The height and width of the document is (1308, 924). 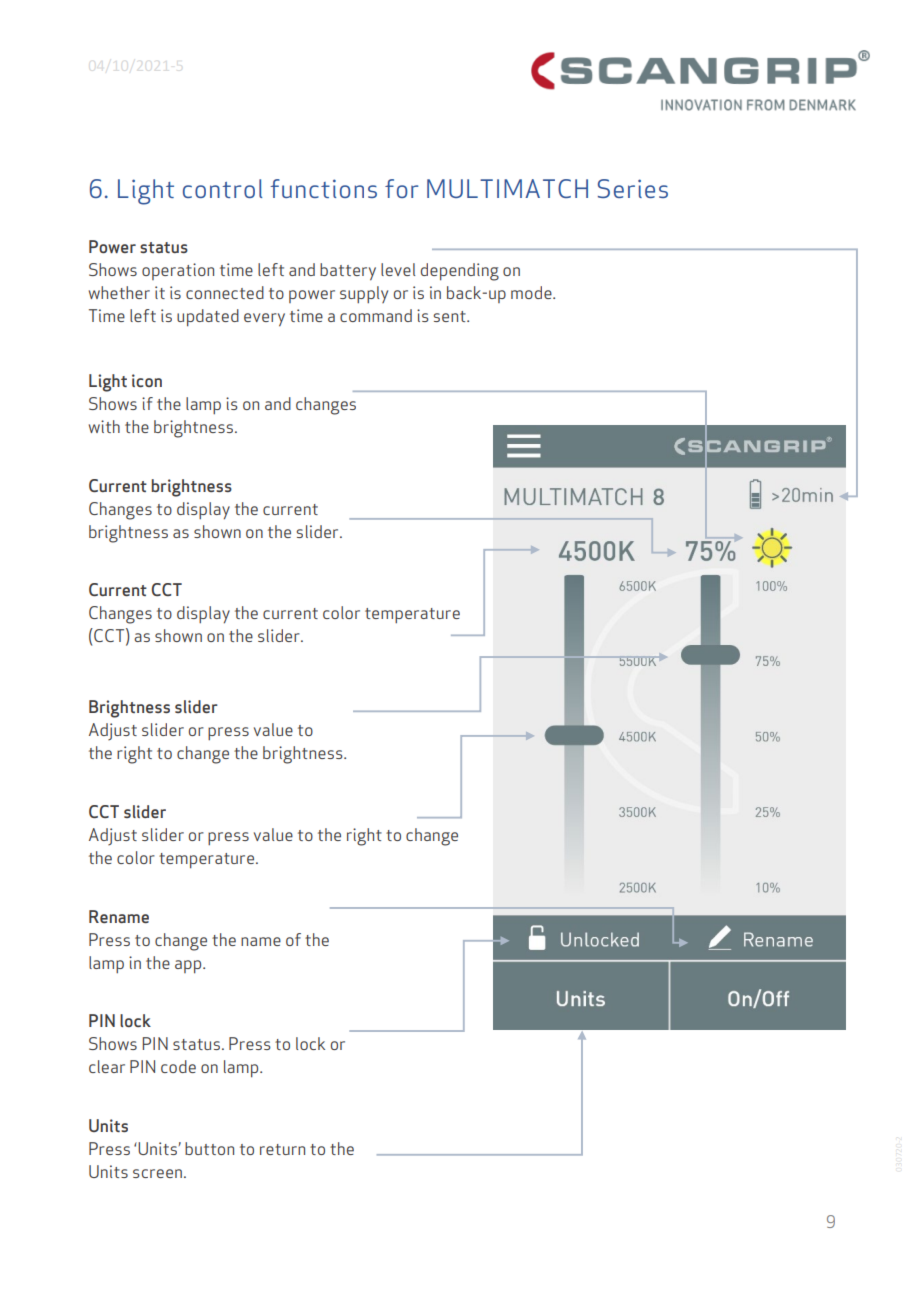 What do you see at coordinates (178, 1066) in the document?
I see `code` at bounding box center [178, 1066].
